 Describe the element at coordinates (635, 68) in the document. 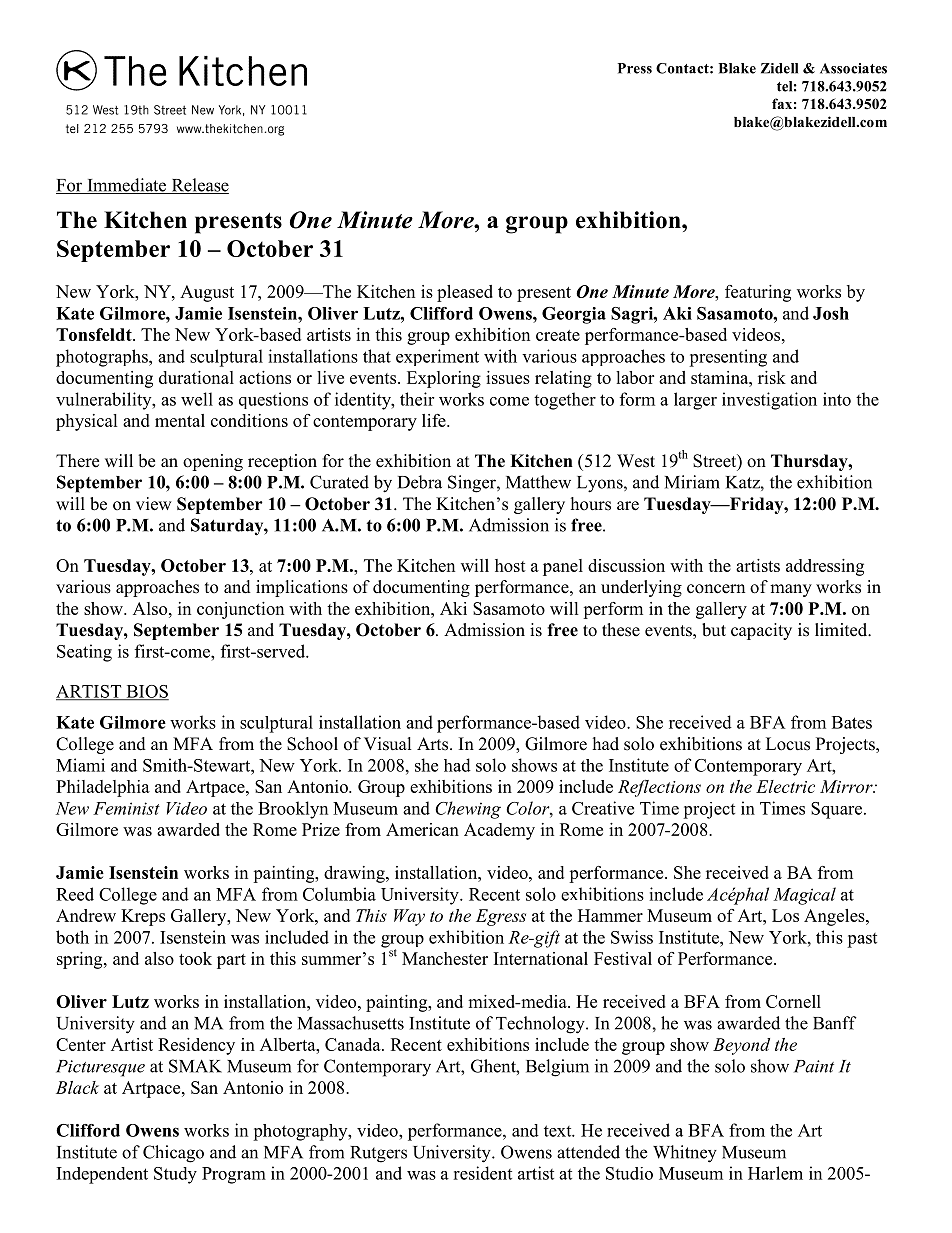

I see `Press` at that location.
